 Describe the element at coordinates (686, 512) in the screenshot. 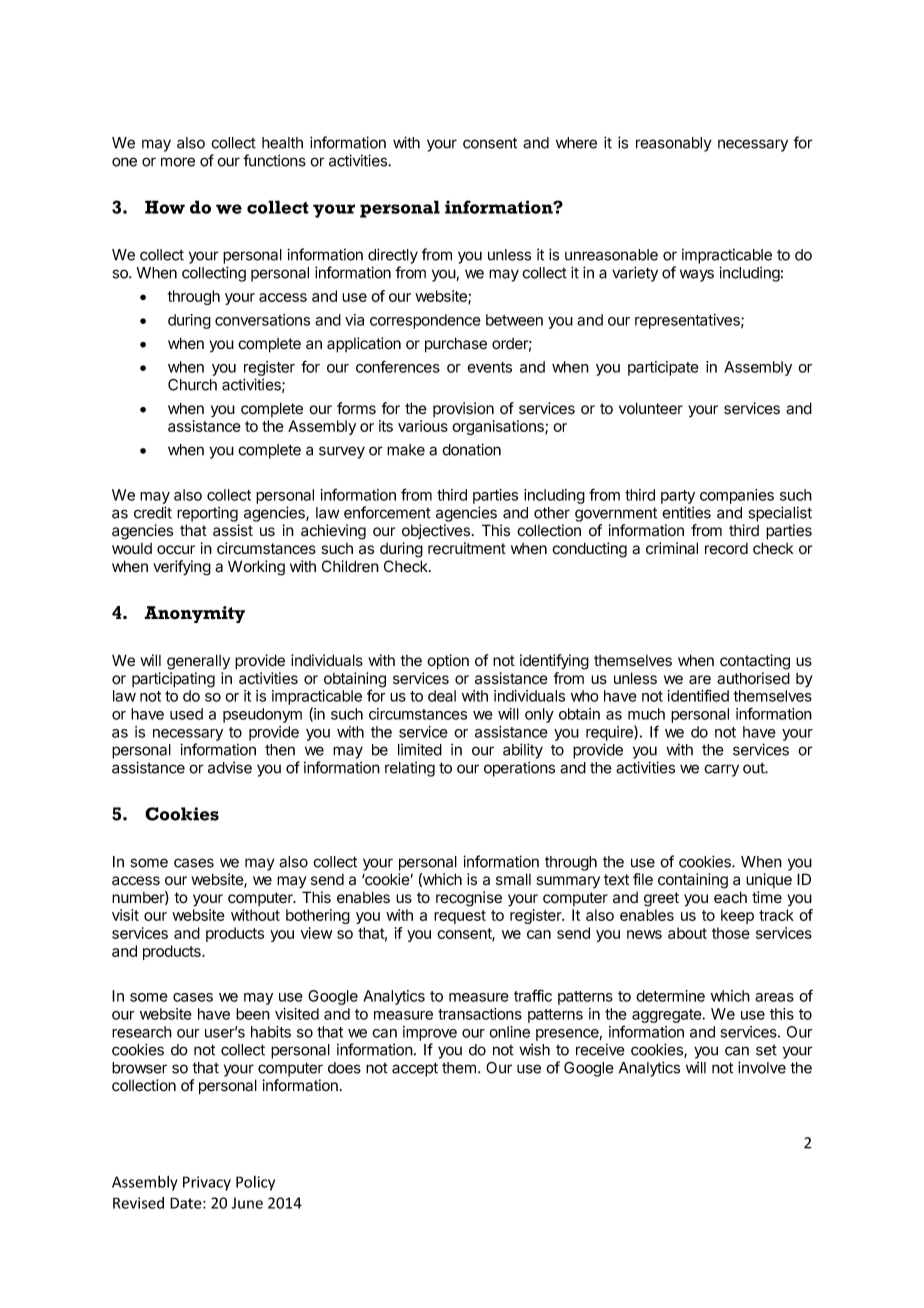

I see `entities` at that location.
